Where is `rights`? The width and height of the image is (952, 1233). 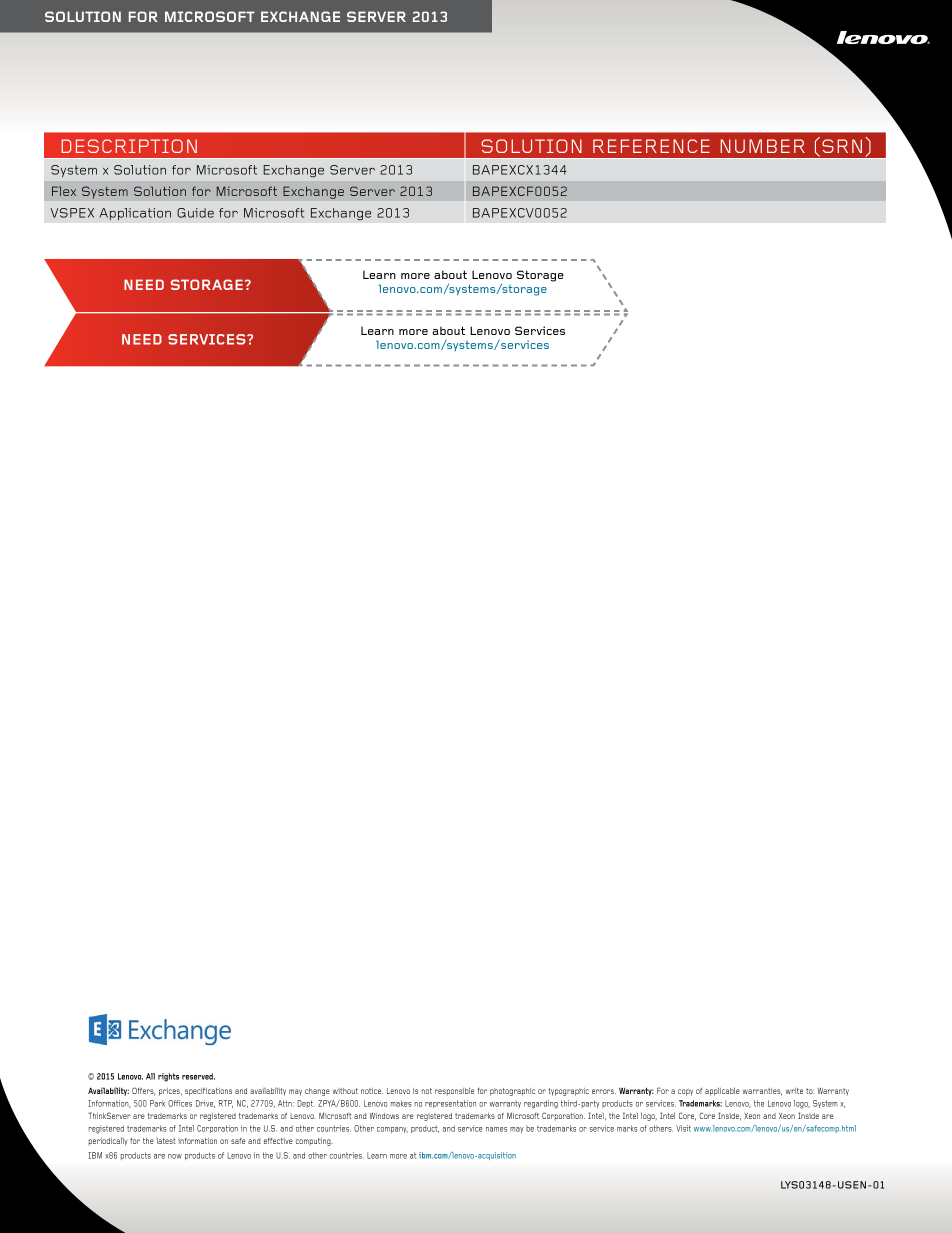 rights is located at coordinates (168, 1077).
